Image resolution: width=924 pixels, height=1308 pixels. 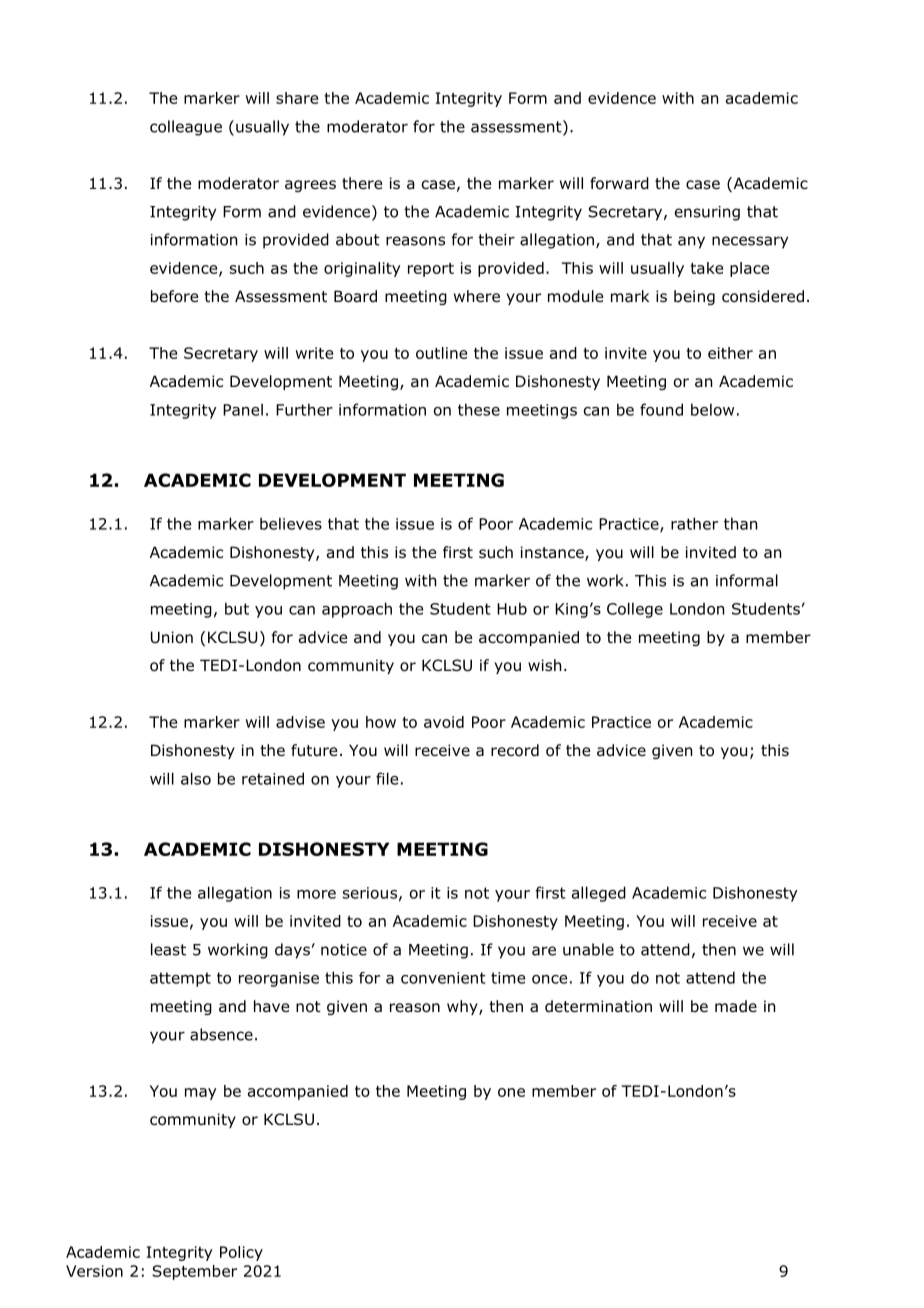 What do you see at coordinates (444, 722) in the image?
I see `avoid` at bounding box center [444, 722].
